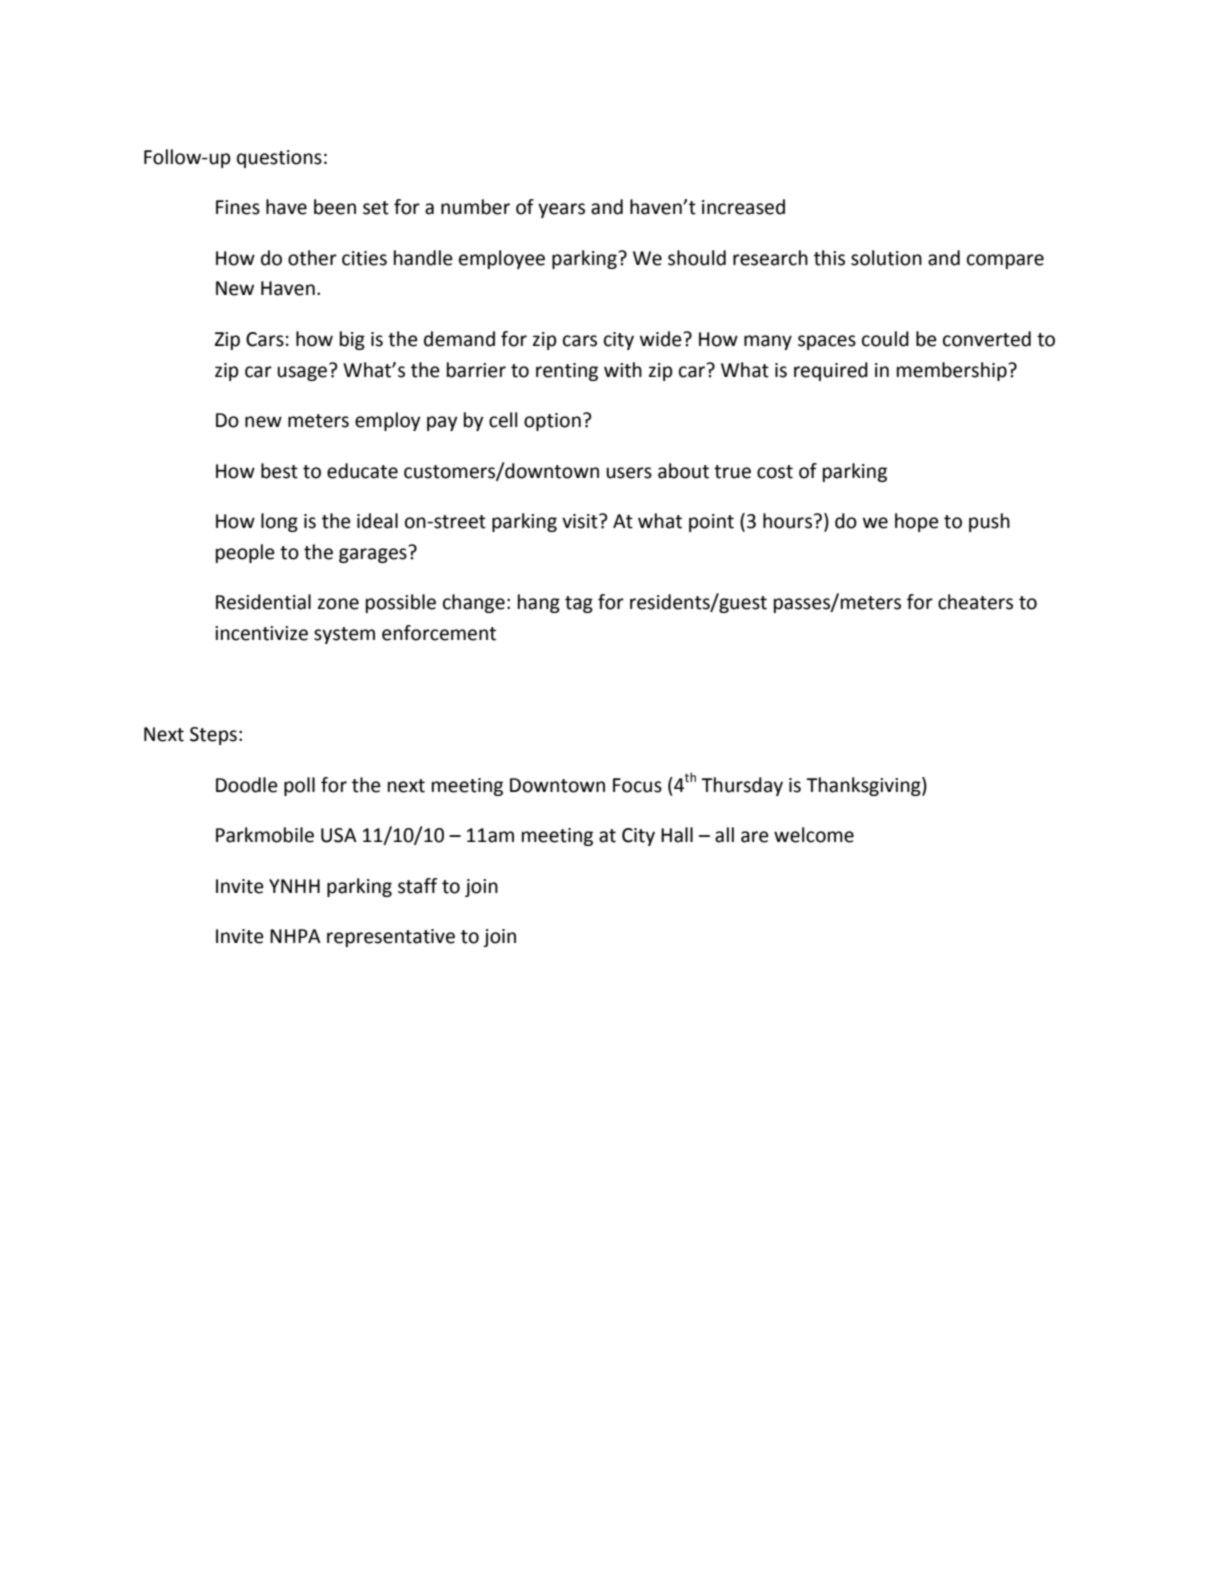  Describe the element at coordinates (814, 835) in the screenshot. I see `welcome` at that location.
